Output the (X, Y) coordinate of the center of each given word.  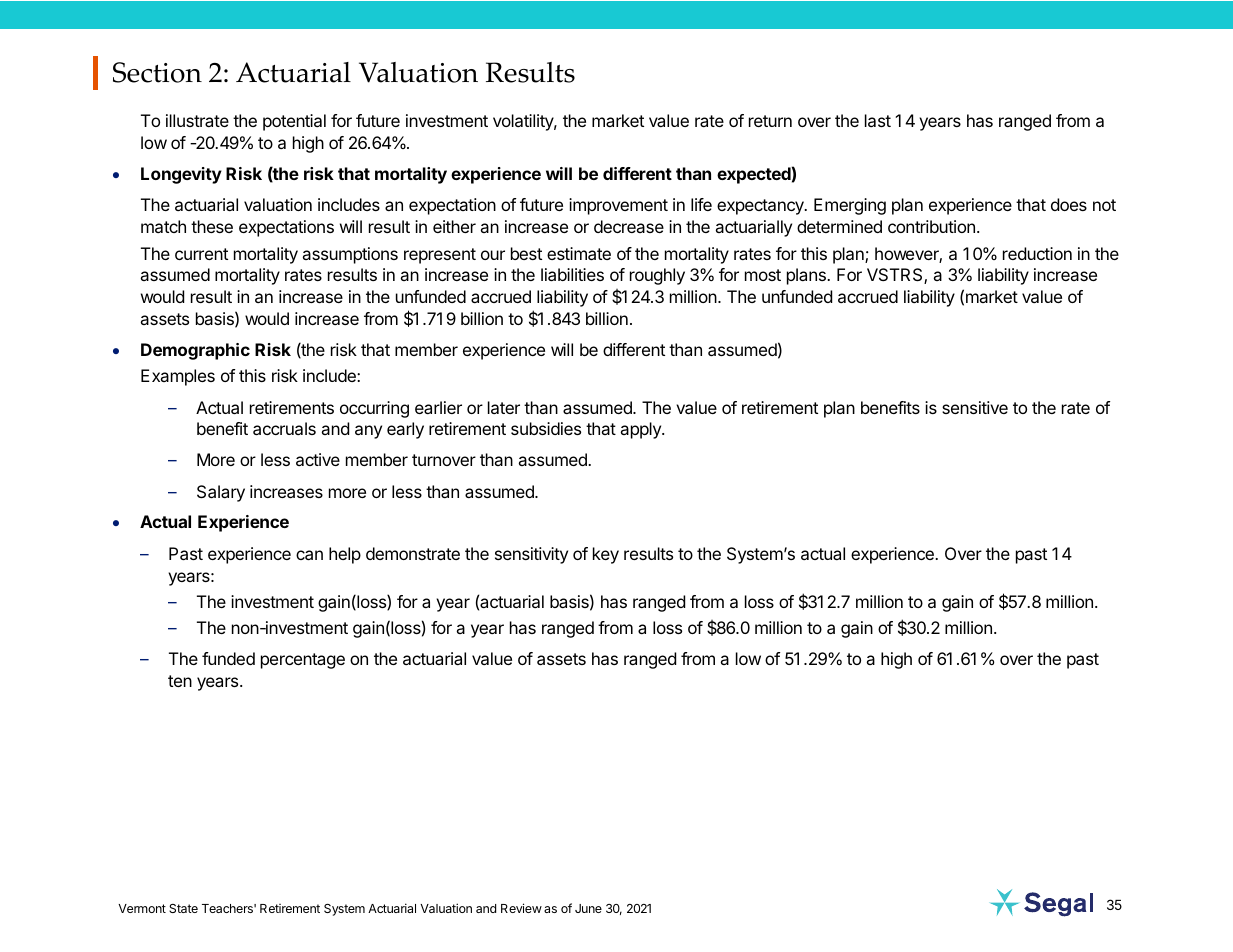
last (878, 120)
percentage (303, 661)
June (588, 908)
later (504, 407)
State (183, 908)
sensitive (975, 407)
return (770, 121)
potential (294, 122)
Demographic (195, 351)
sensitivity (531, 555)
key (606, 555)
